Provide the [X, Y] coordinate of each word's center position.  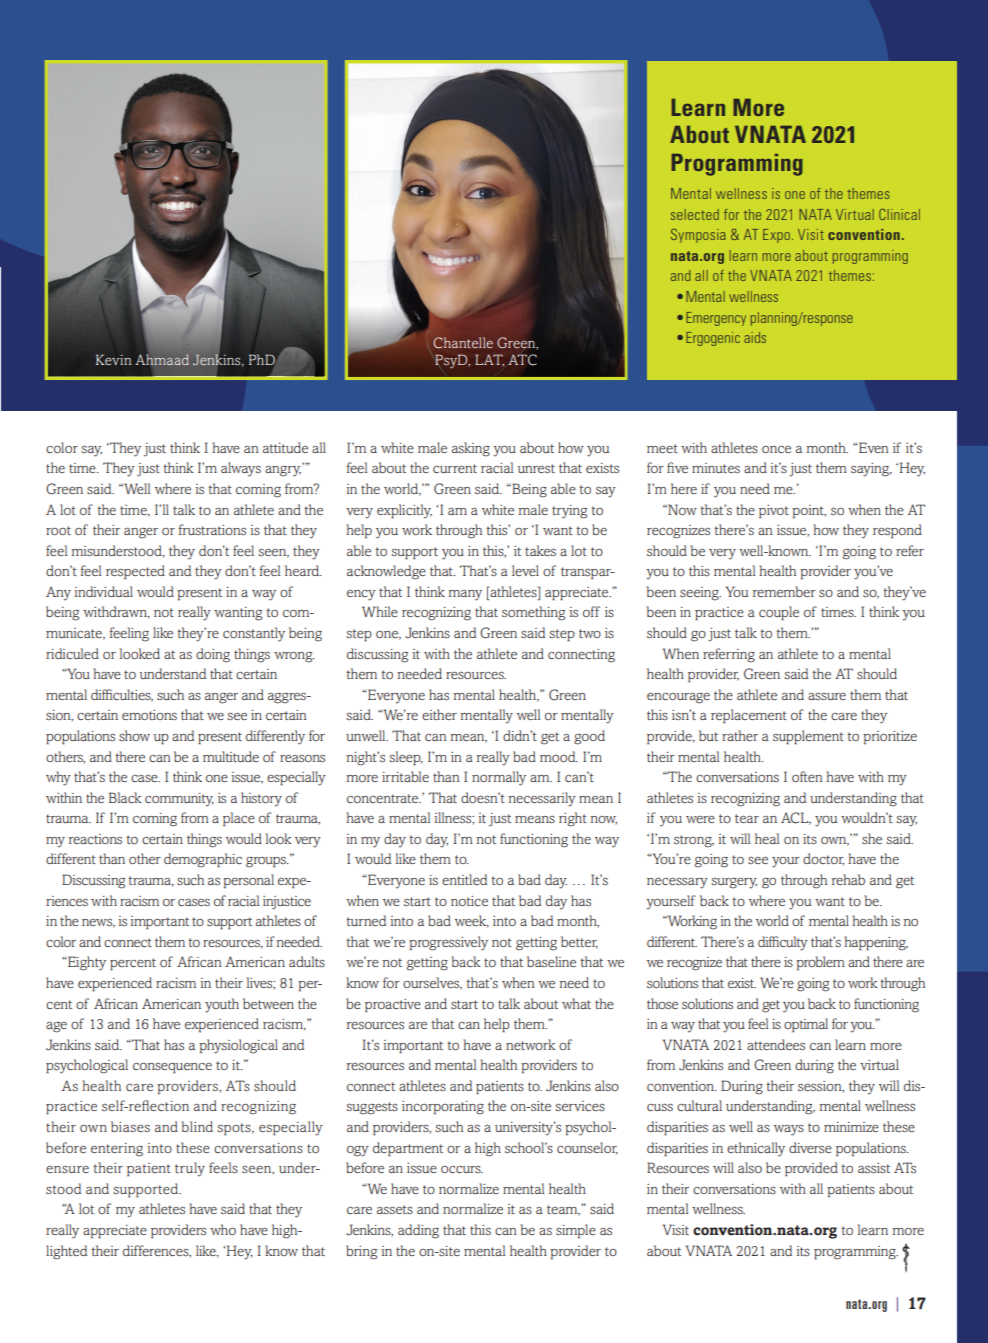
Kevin [113, 359]
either [439, 714]
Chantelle [463, 343]
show [134, 735]
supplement [808, 737]
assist [874, 1168]
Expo [776, 236]
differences [157, 1251]
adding [418, 1231]
